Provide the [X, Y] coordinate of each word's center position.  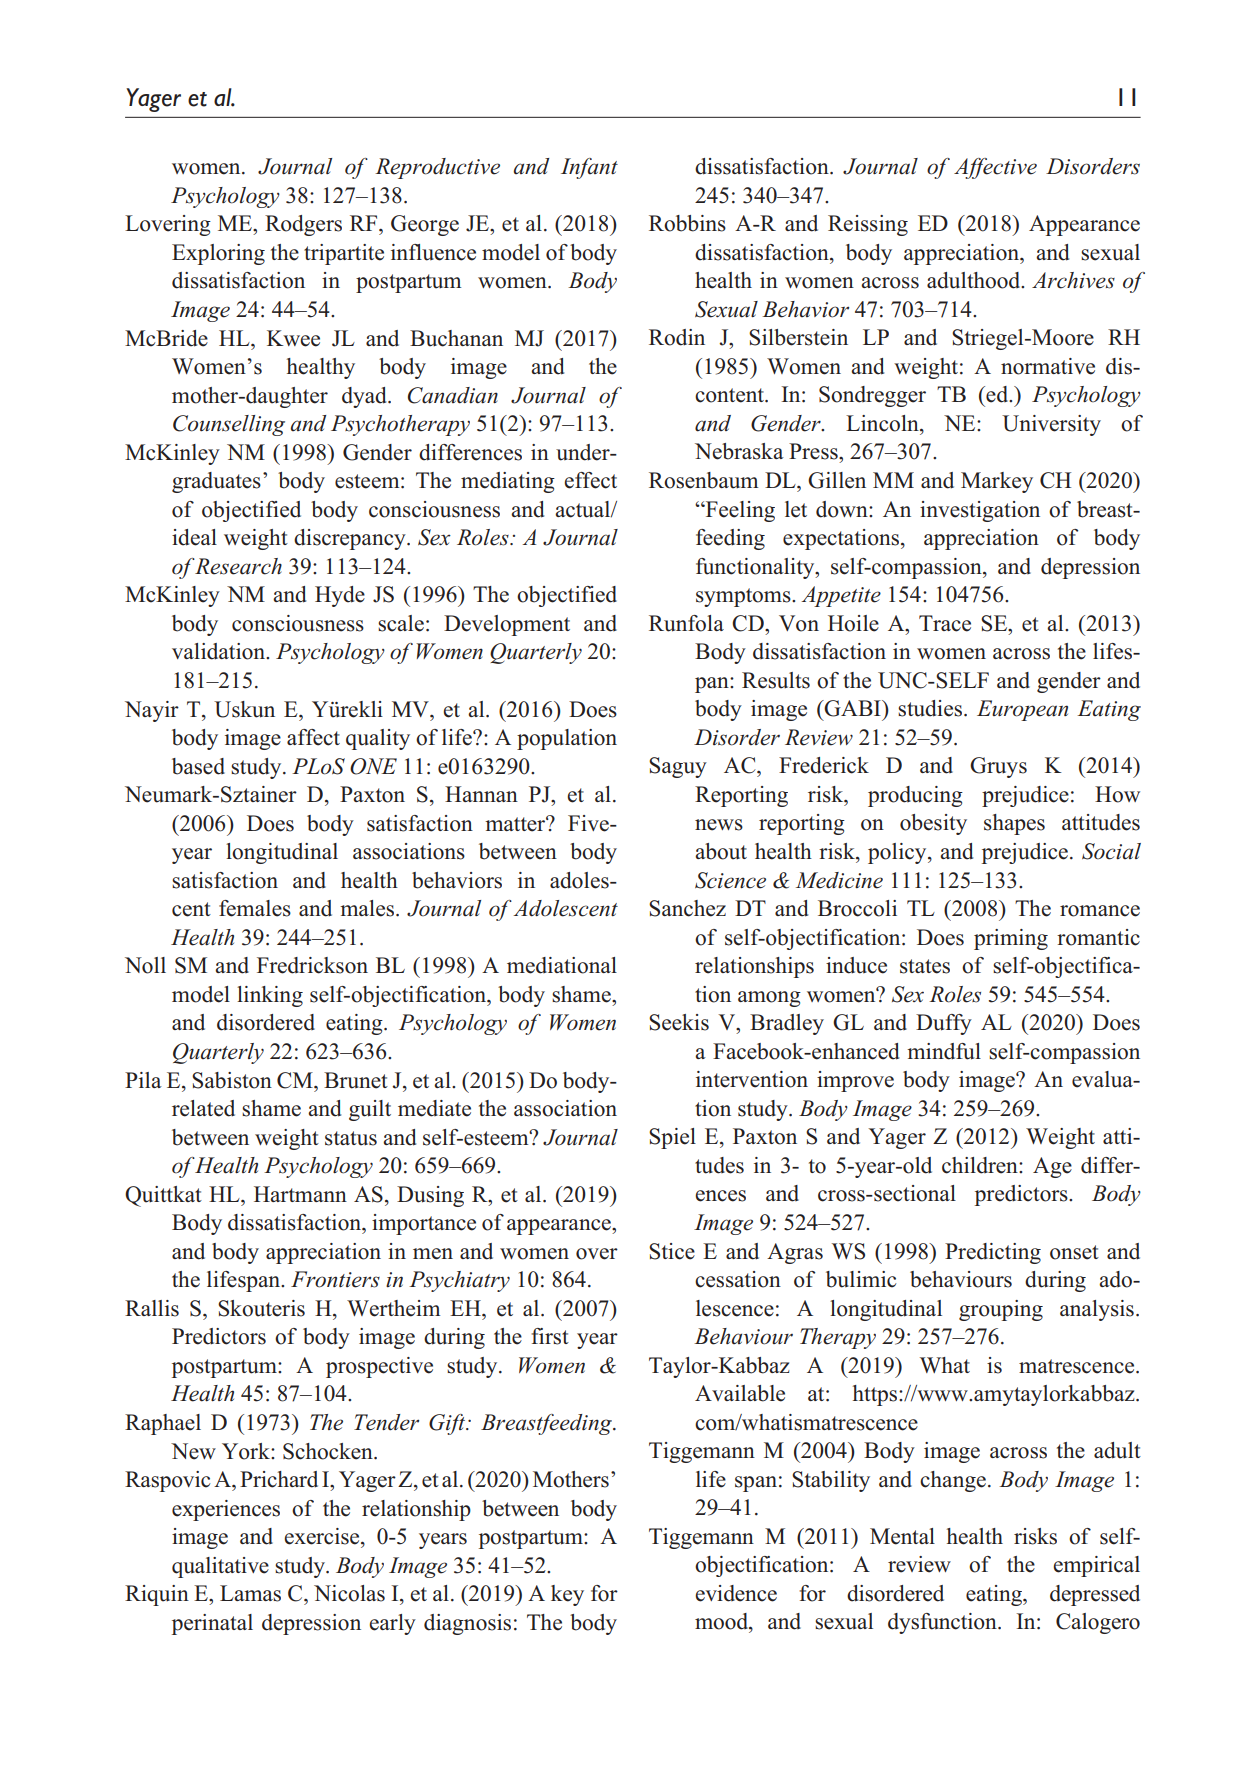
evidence [736, 1593]
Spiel [672, 1138]
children [981, 1165]
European [1022, 710]
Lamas [250, 1593]
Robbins [687, 223]
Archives [1073, 280]
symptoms [744, 597]
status [351, 1138]
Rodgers [303, 225]
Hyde [340, 596]
